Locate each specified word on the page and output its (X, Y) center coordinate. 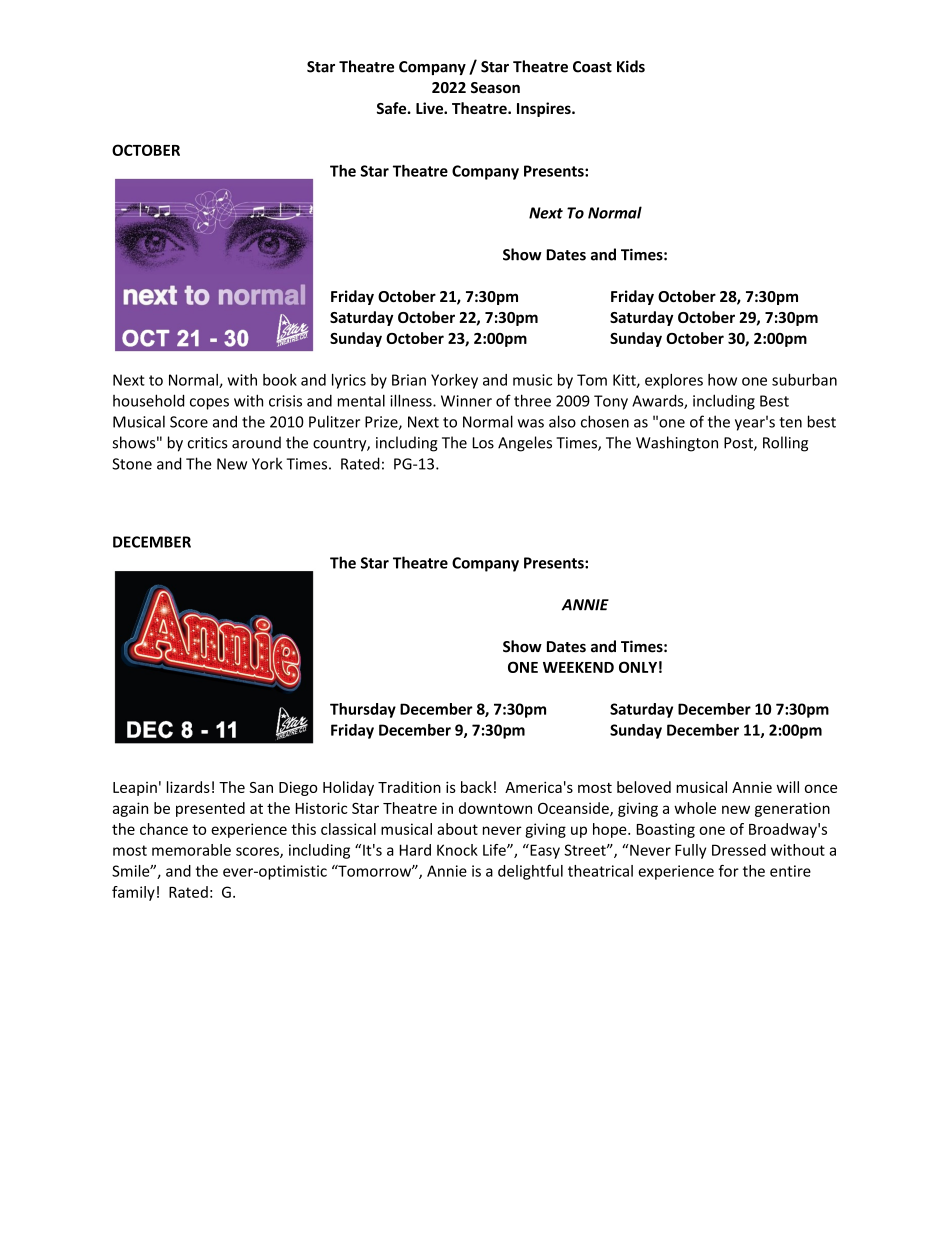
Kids (631, 66)
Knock (457, 850)
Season (495, 87)
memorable (191, 850)
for (729, 871)
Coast (592, 67)
